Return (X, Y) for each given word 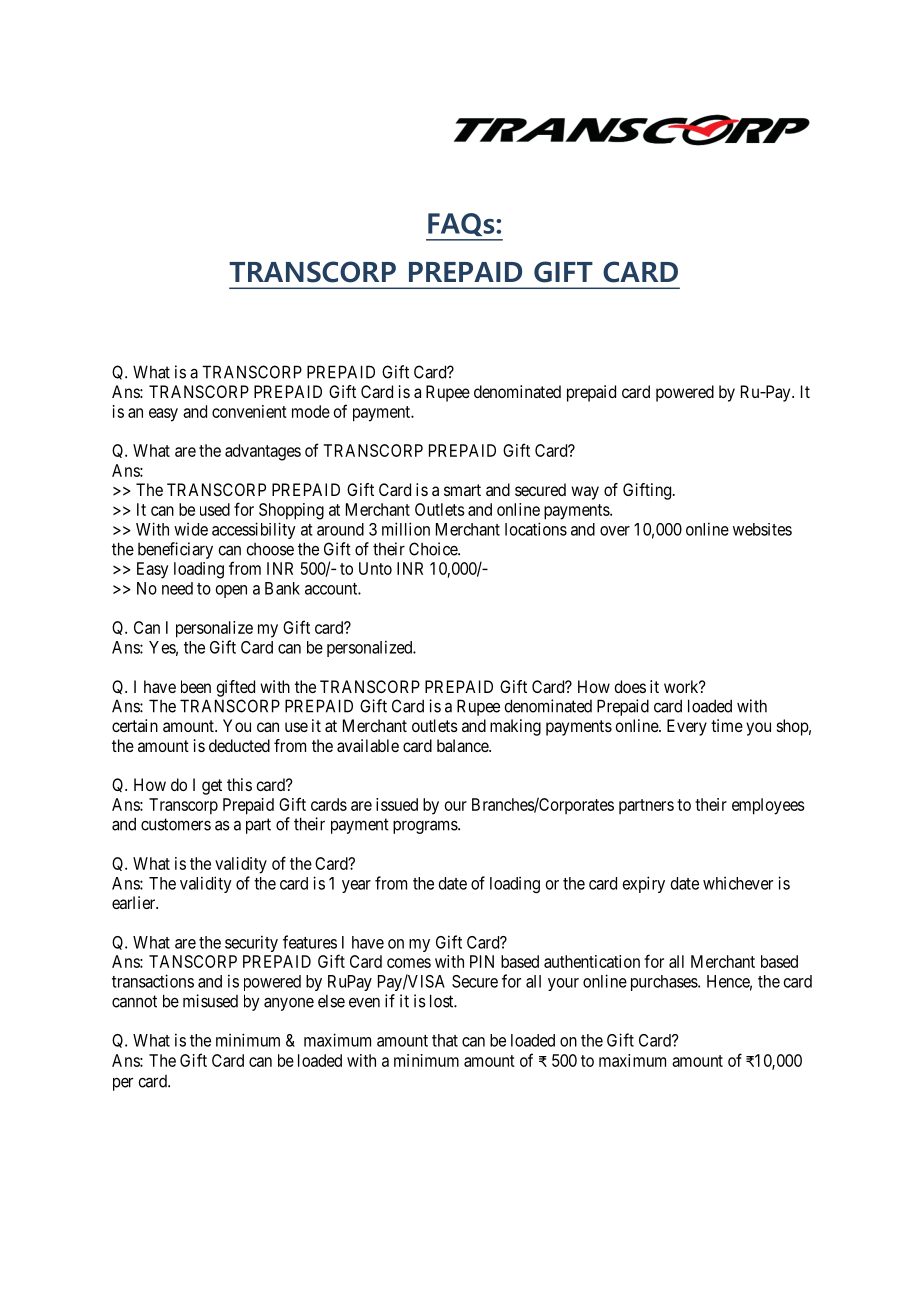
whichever (738, 883)
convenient (249, 411)
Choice (434, 549)
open (231, 591)
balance (463, 745)
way (585, 493)
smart (462, 490)
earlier (135, 902)
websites (762, 529)
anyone (289, 1004)
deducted (239, 745)
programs (426, 827)
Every (687, 727)
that (445, 1040)
